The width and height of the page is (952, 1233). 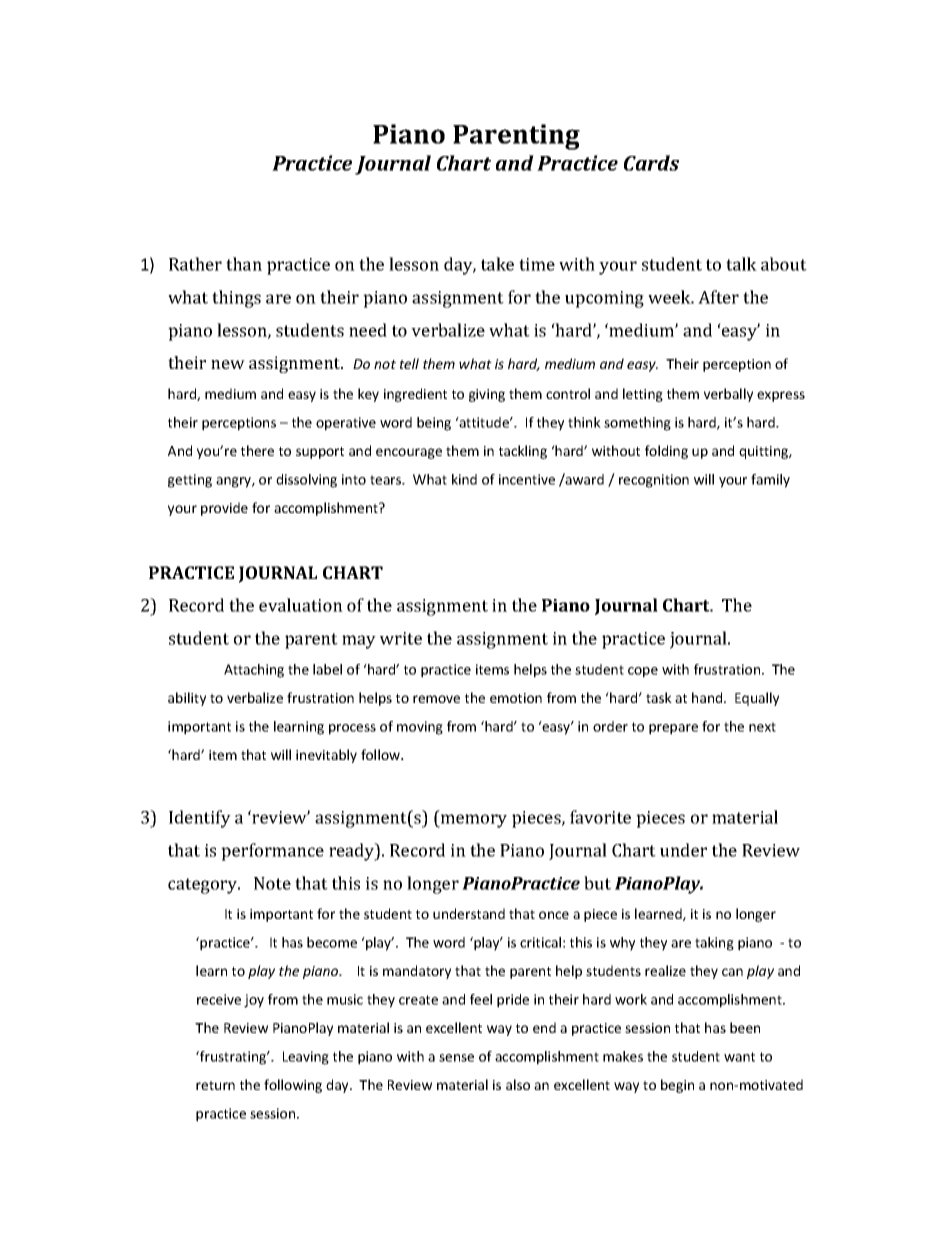 What do you see at coordinates (464, 479) in the page?
I see `kind` at bounding box center [464, 479].
